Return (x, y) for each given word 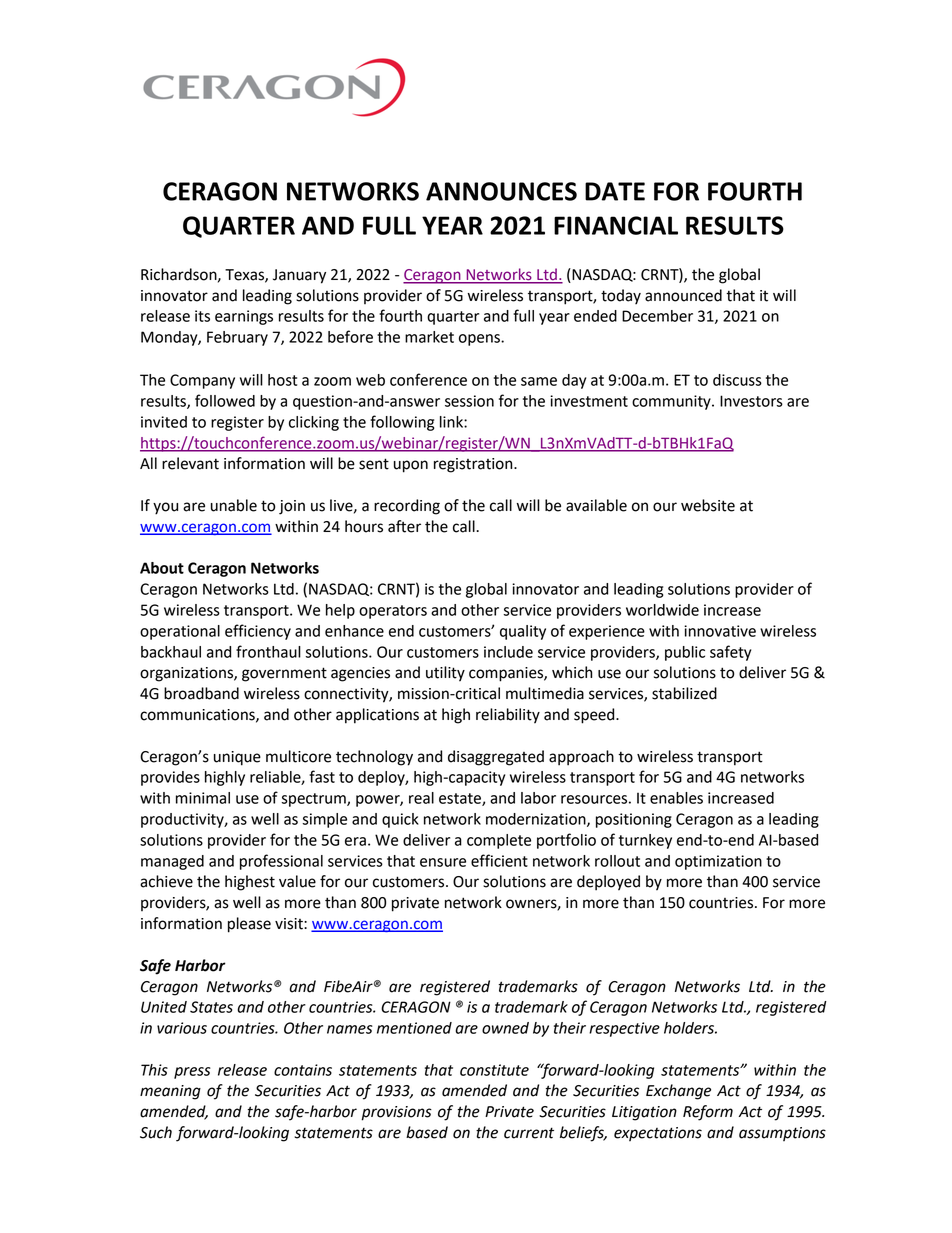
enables (676, 798)
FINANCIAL (616, 225)
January (299, 276)
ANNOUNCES (501, 191)
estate (461, 799)
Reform (708, 1113)
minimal (203, 798)
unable (234, 505)
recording (407, 507)
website (708, 505)
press (192, 1073)
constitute (494, 1070)
